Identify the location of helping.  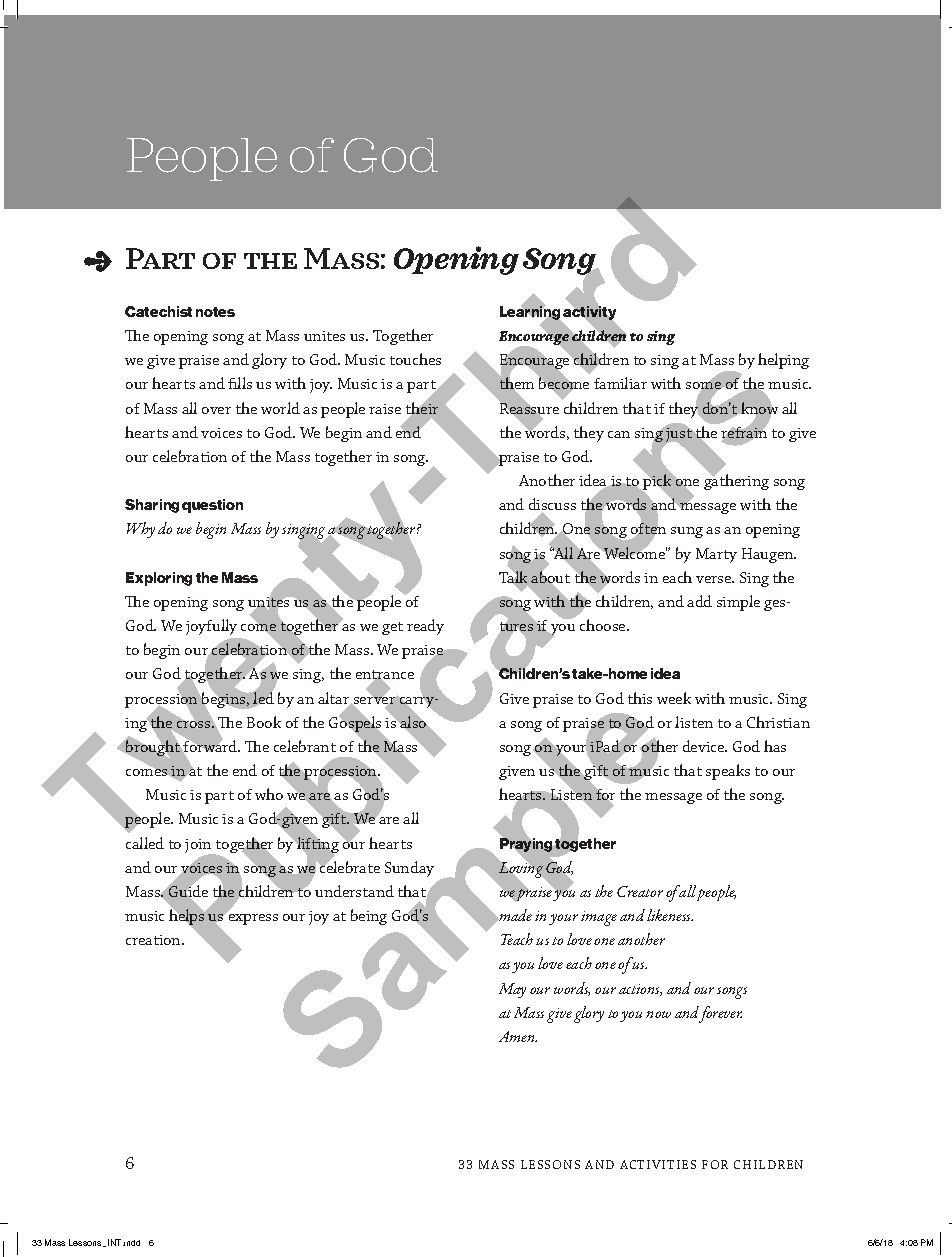
(783, 361).
